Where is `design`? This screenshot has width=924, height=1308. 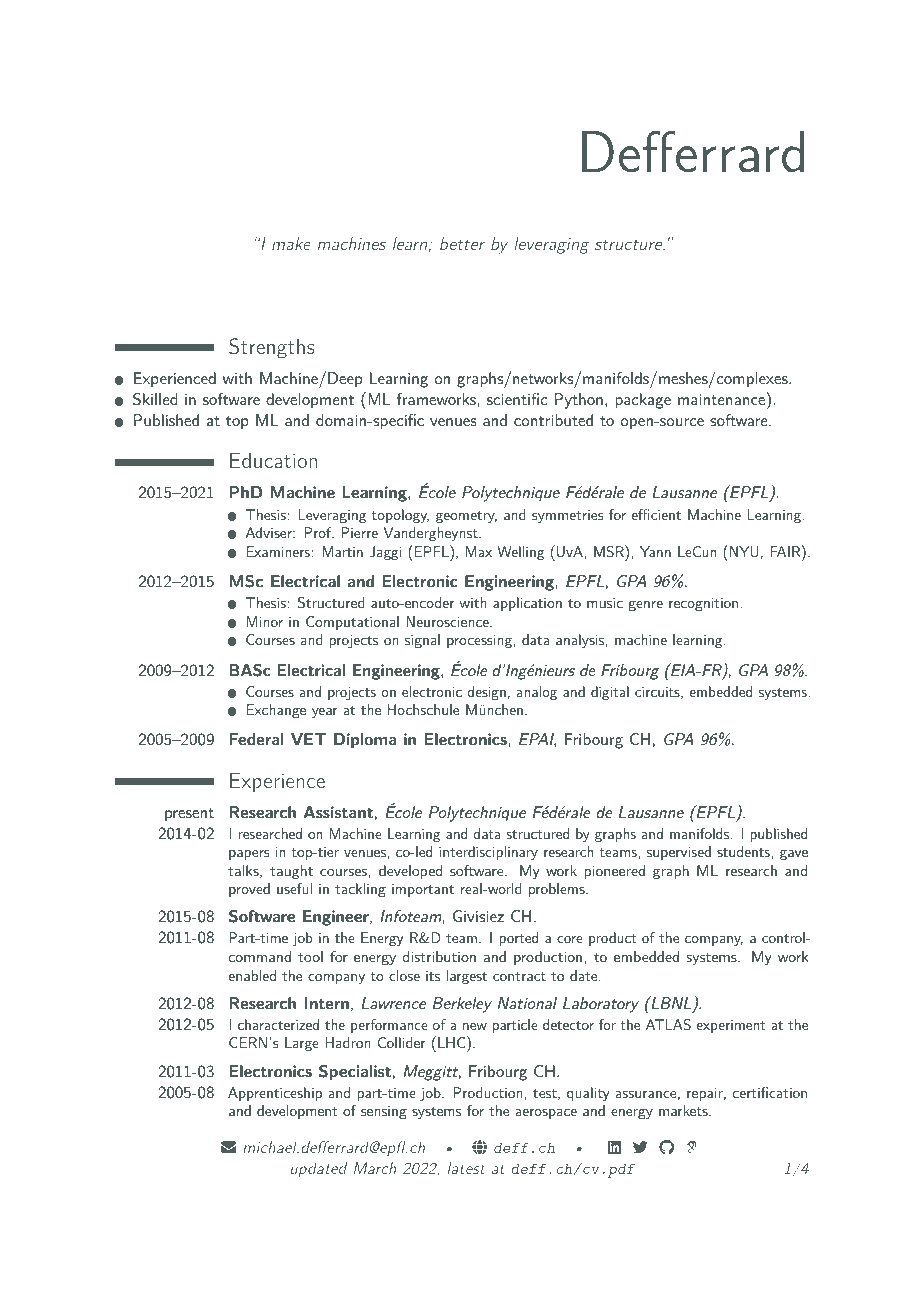 design is located at coordinates (487, 693).
